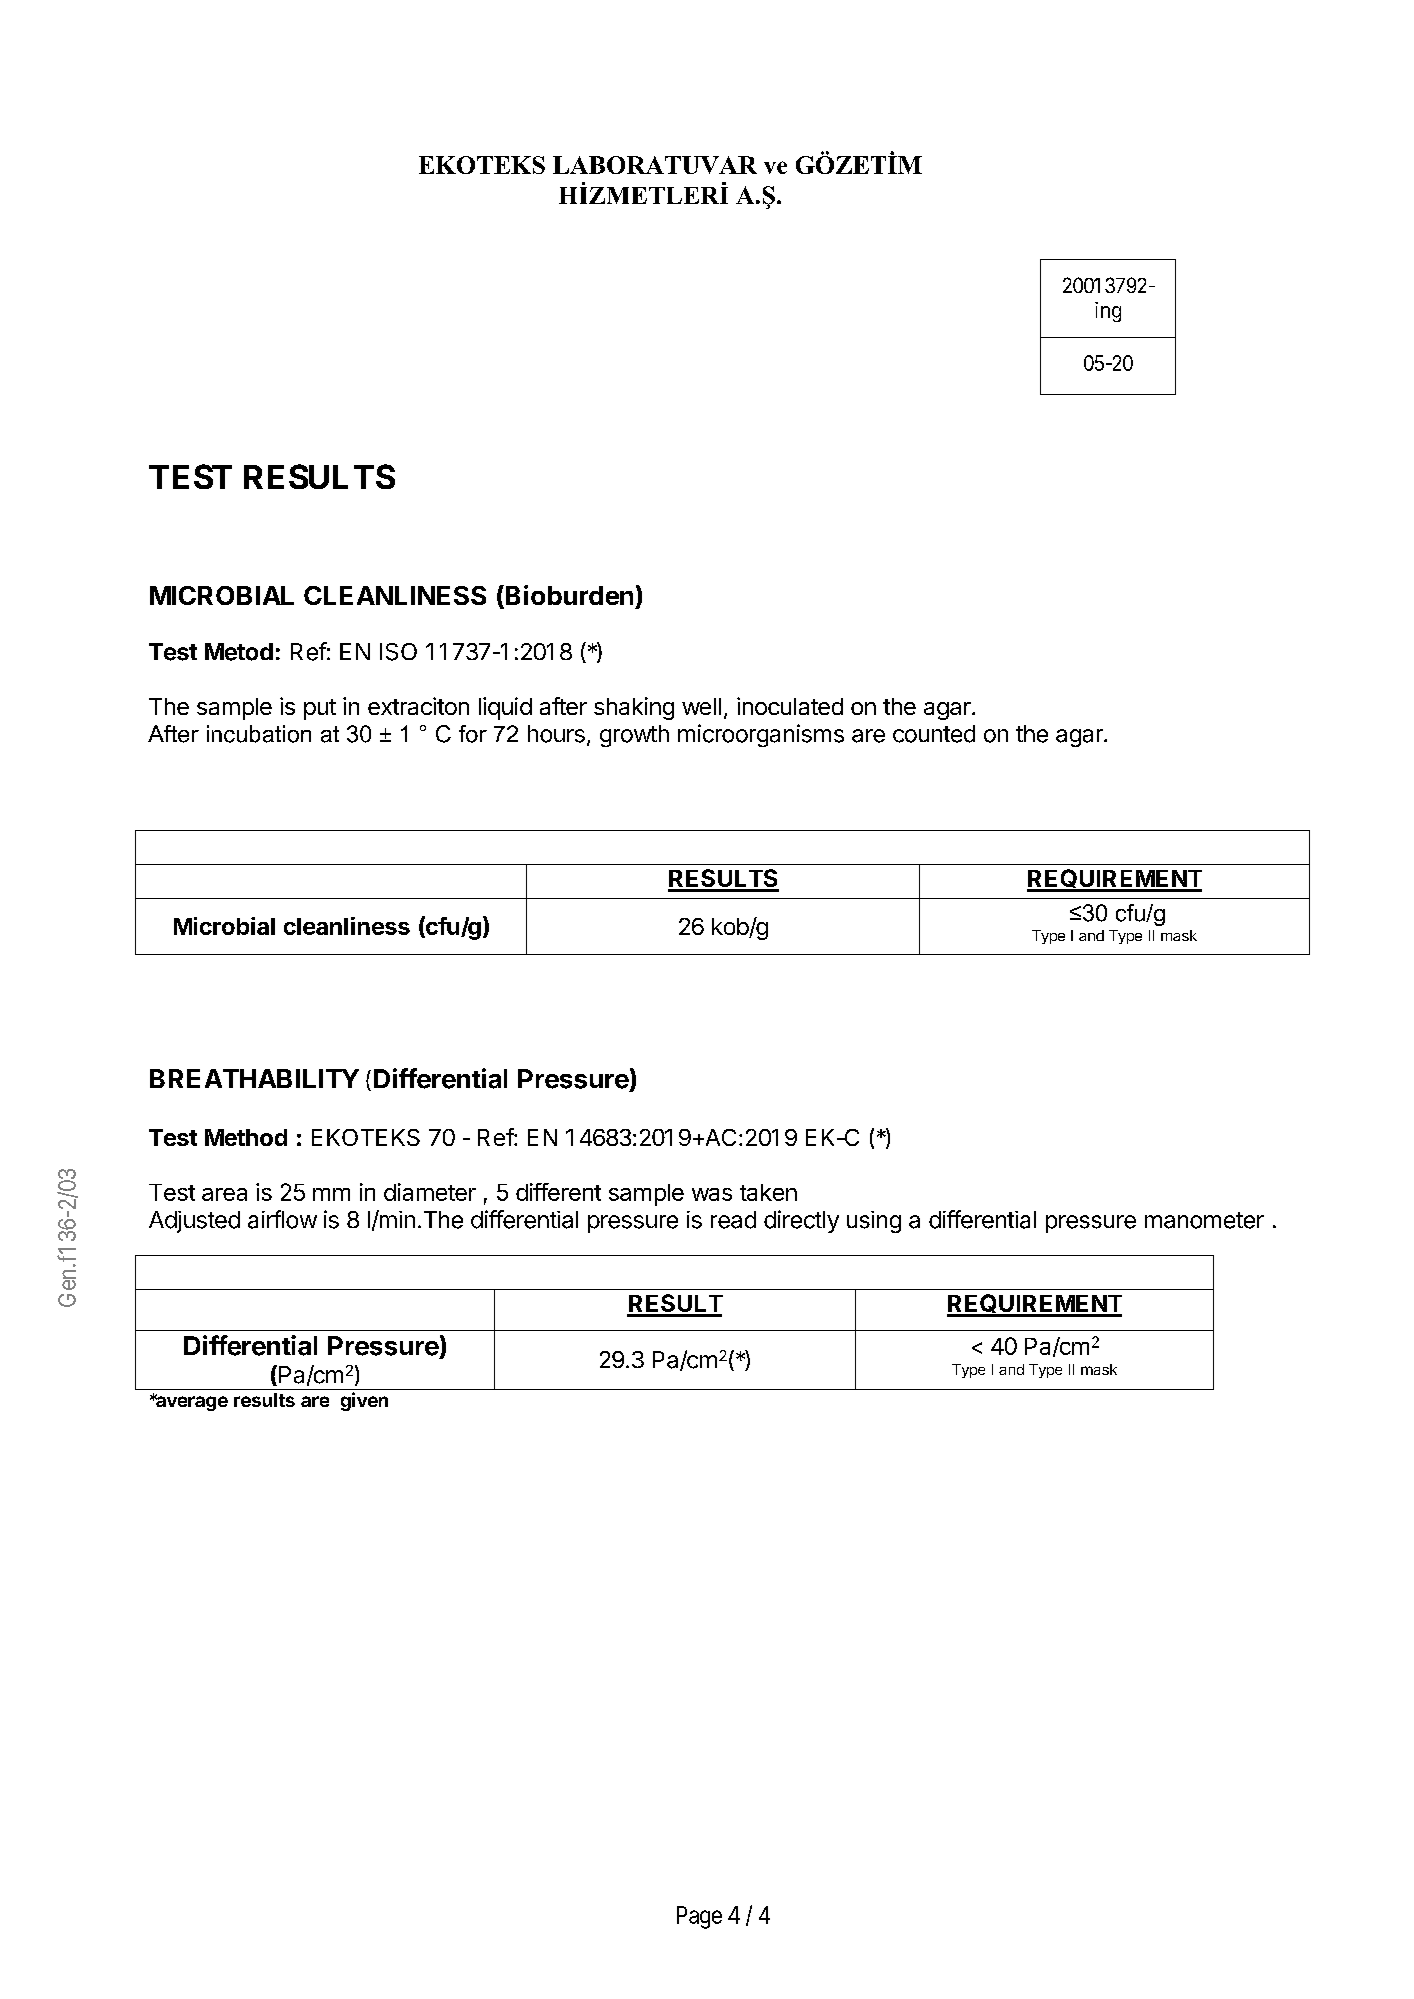 This screenshot has width=1414, height=1999. I want to click on put, so click(320, 709).
